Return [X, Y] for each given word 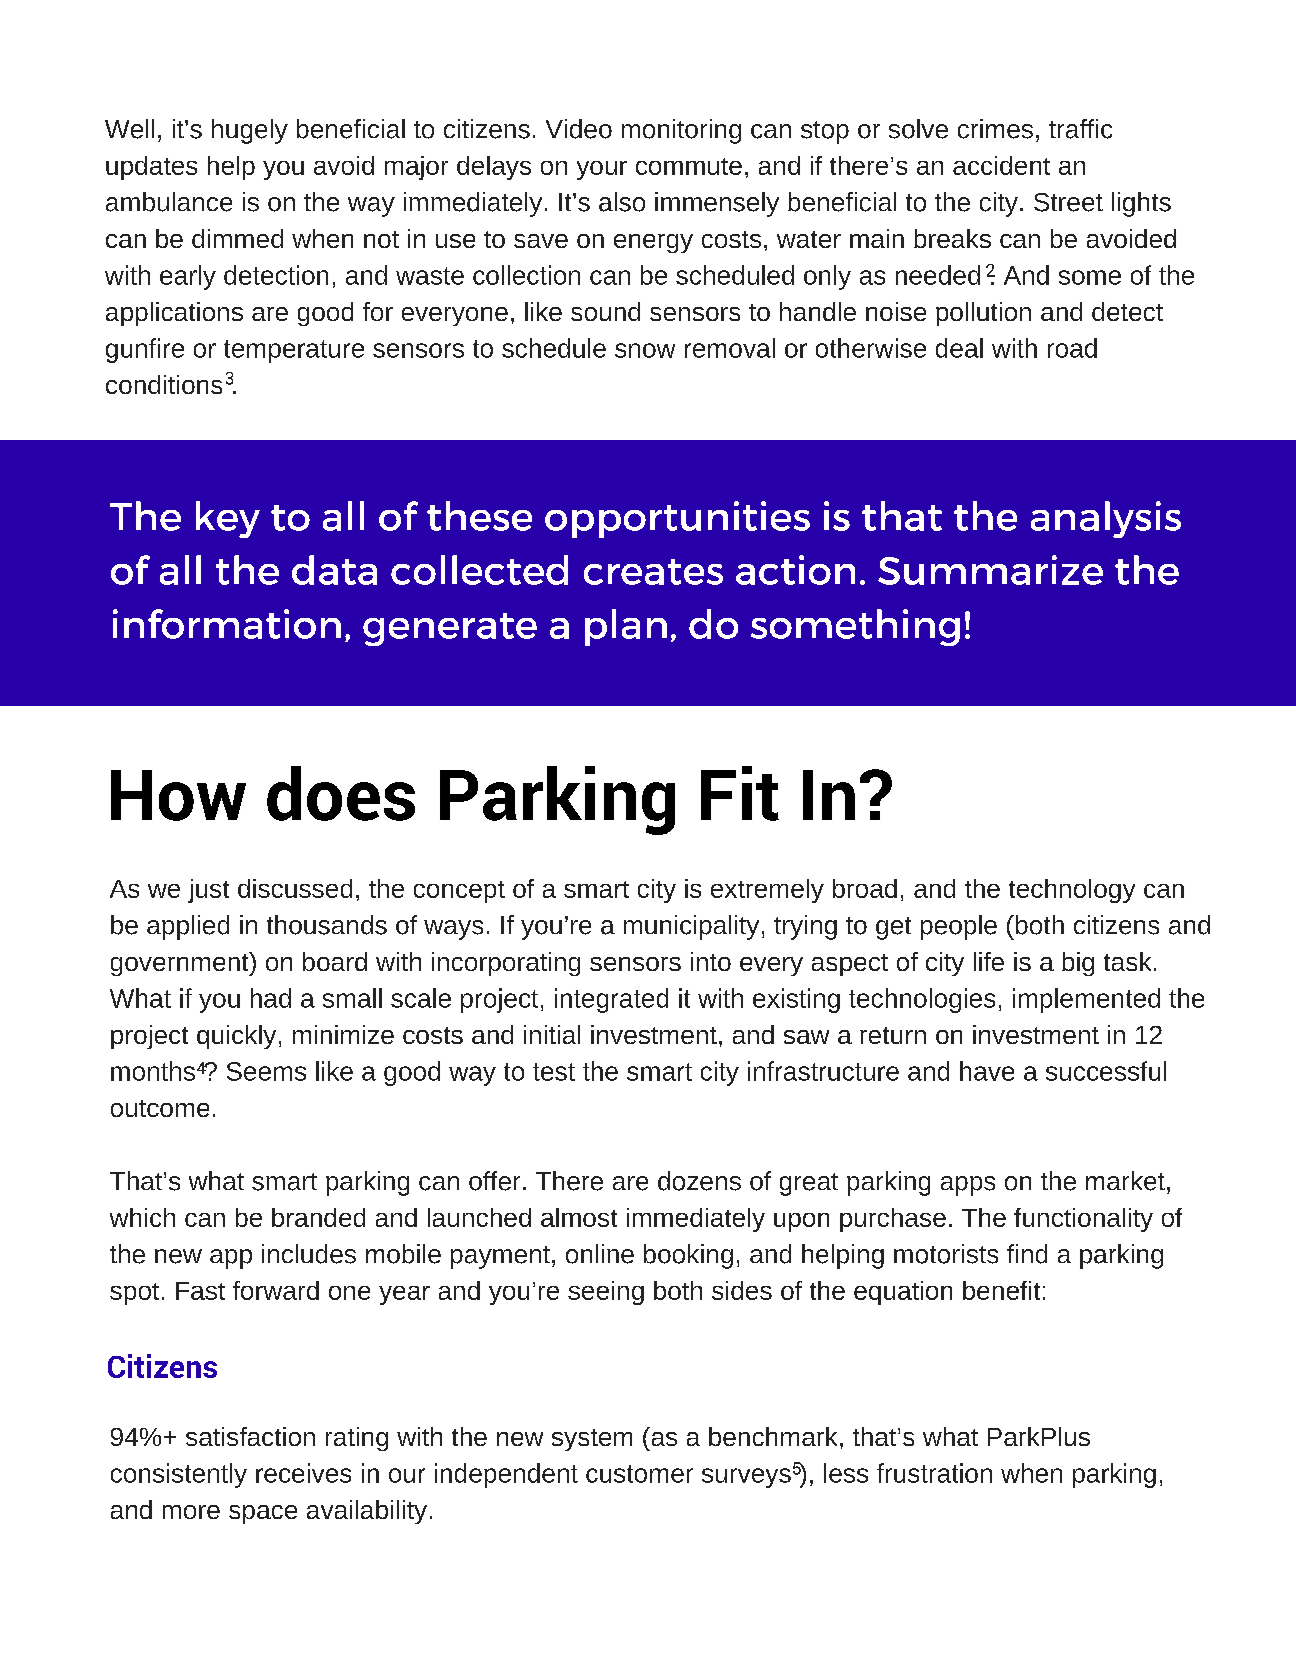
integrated [611, 1000]
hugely [250, 131]
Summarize [990, 570]
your [602, 170]
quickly [236, 1037]
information [227, 624]
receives [303, 1473]
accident [1001, 165]
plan [626, 627]
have [987, 1071]
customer [639, 1474]
